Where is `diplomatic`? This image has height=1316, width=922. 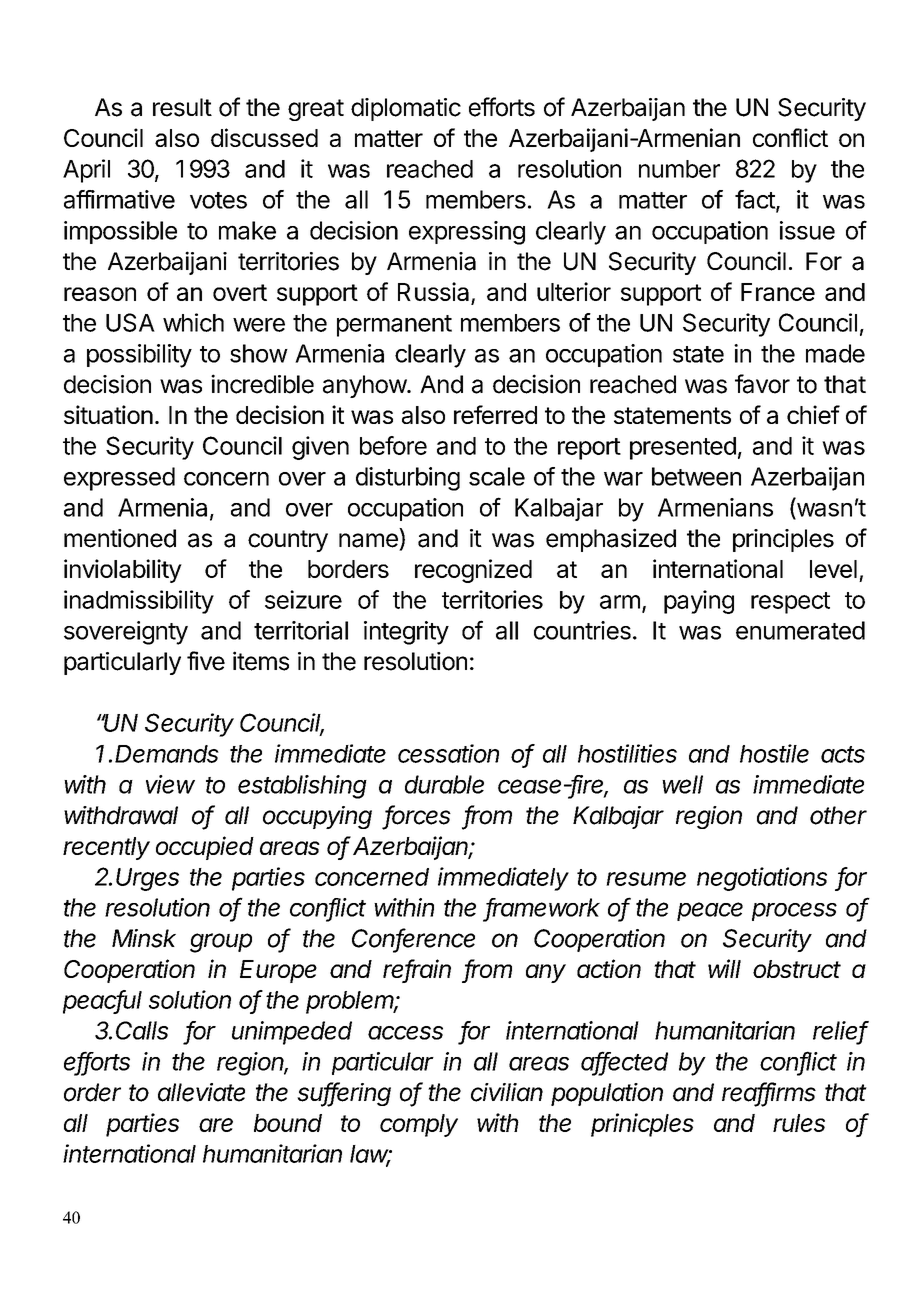 diplomatic is located at coordinates (406, 109).
